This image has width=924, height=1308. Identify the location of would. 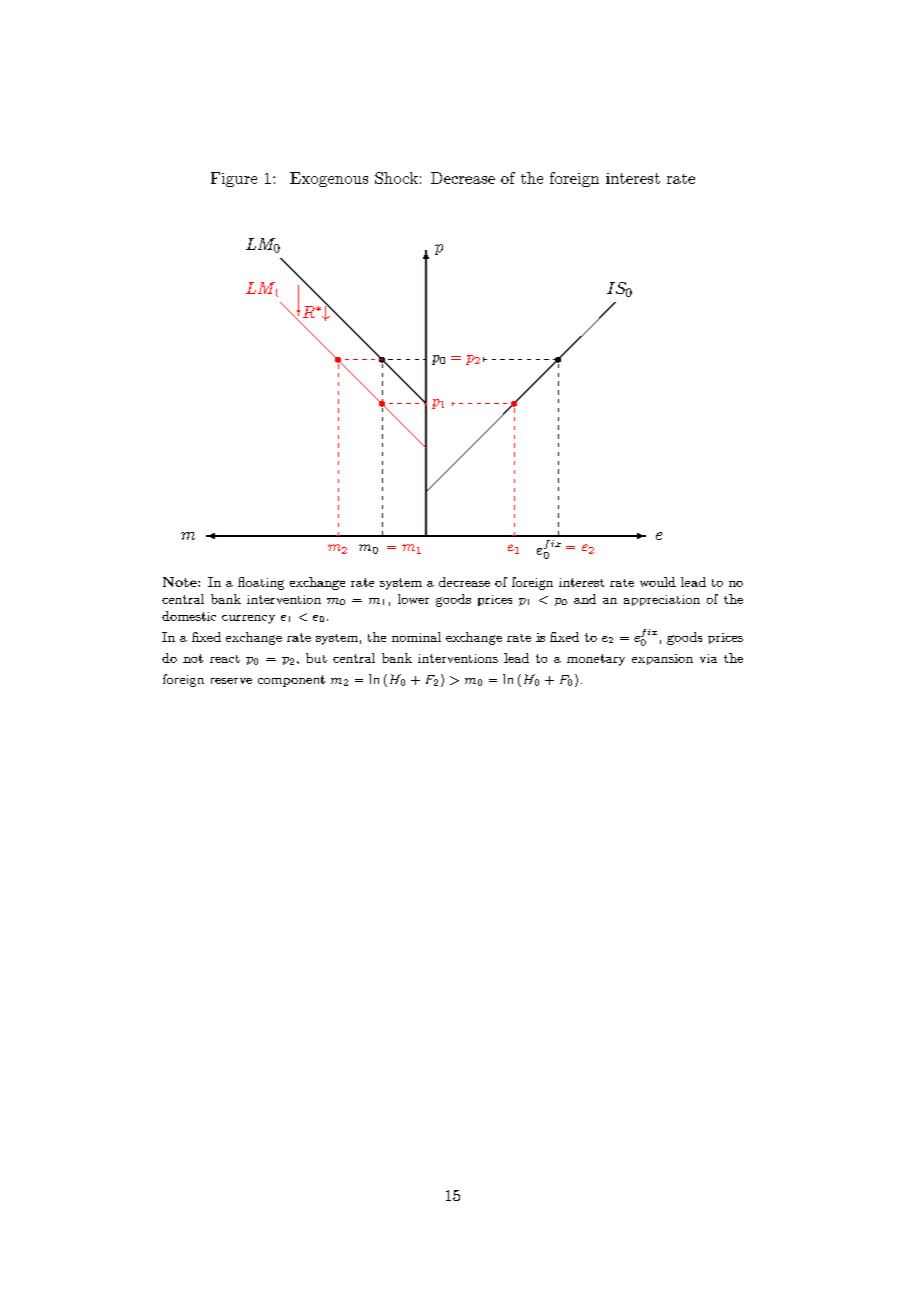
(658, 582).
